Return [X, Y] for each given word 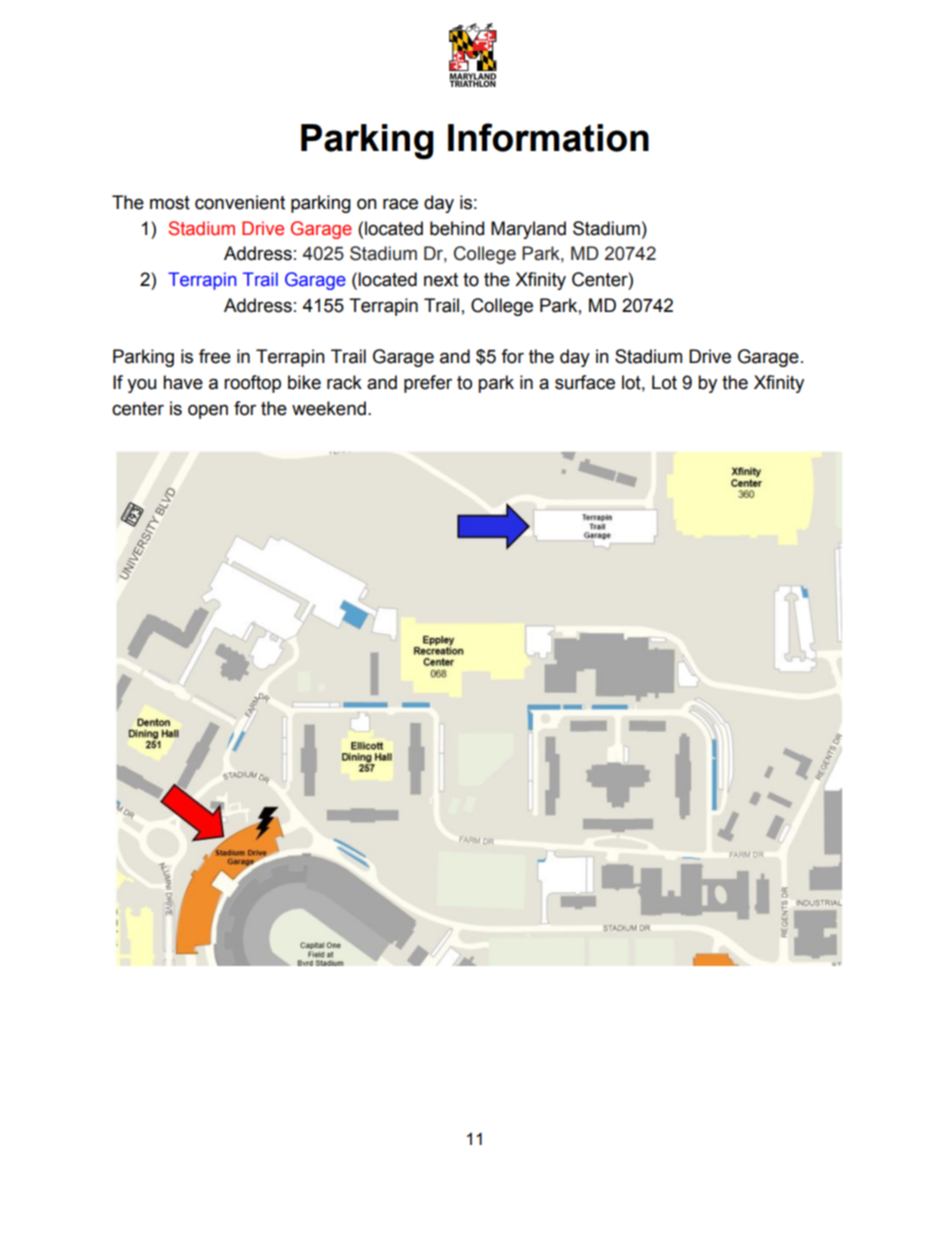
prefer [428, 384]
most [170, 203]
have [183, 382]
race [400, 204]
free [215, 356]
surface [585, 382]
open [208, 411]
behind [457, 228]
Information [548, 137]
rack [344, 382]
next [441, 280]
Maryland [528, 230]
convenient [240, 202]
